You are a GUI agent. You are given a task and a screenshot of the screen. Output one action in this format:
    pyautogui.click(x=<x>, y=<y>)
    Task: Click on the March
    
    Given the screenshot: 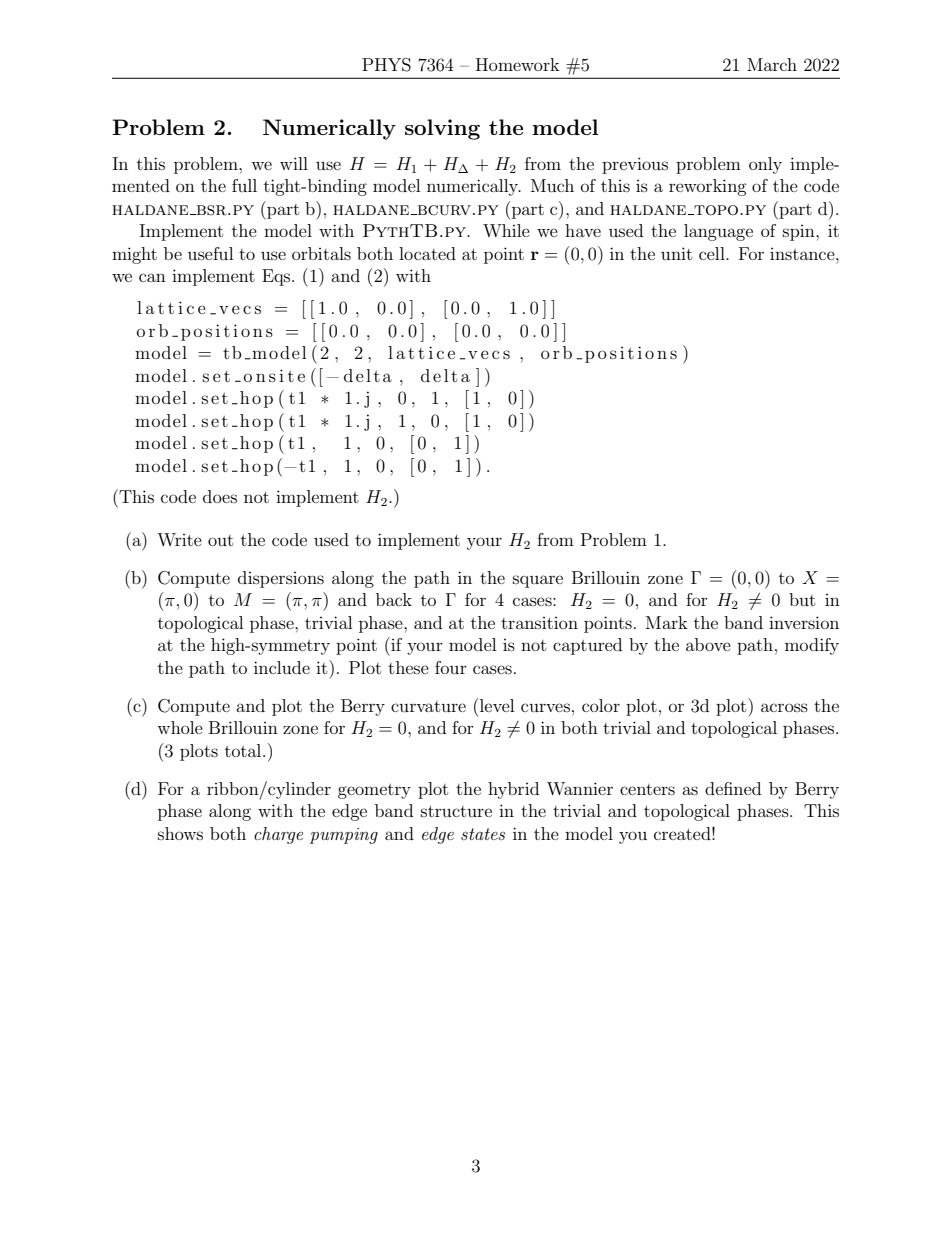 What is the action you would take?
    pyautogui.click(x=772, y=64)
